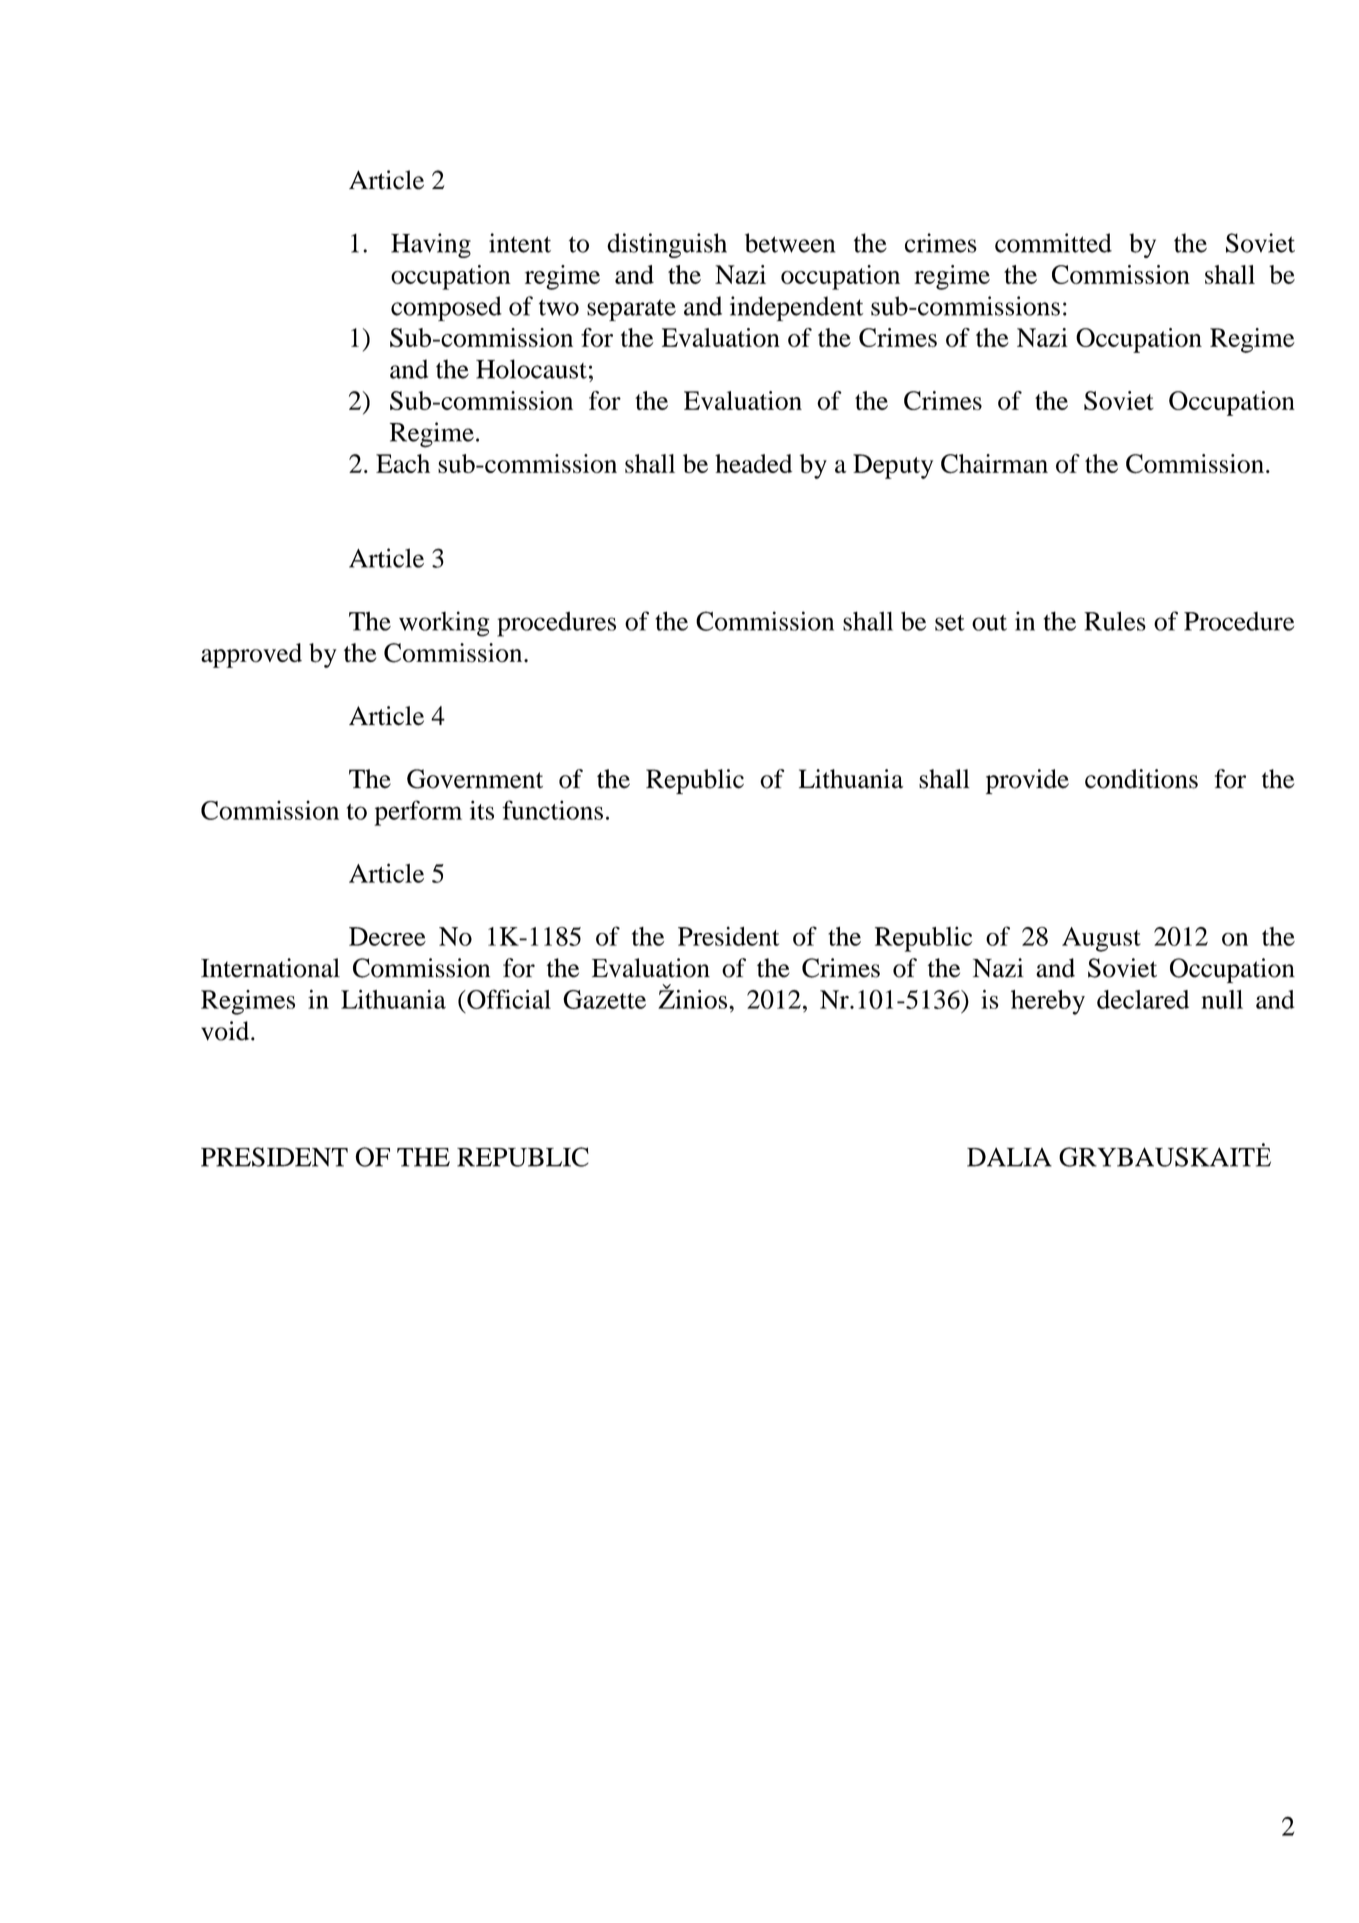  I want to click on DALIA, so click(1009, 1157).
